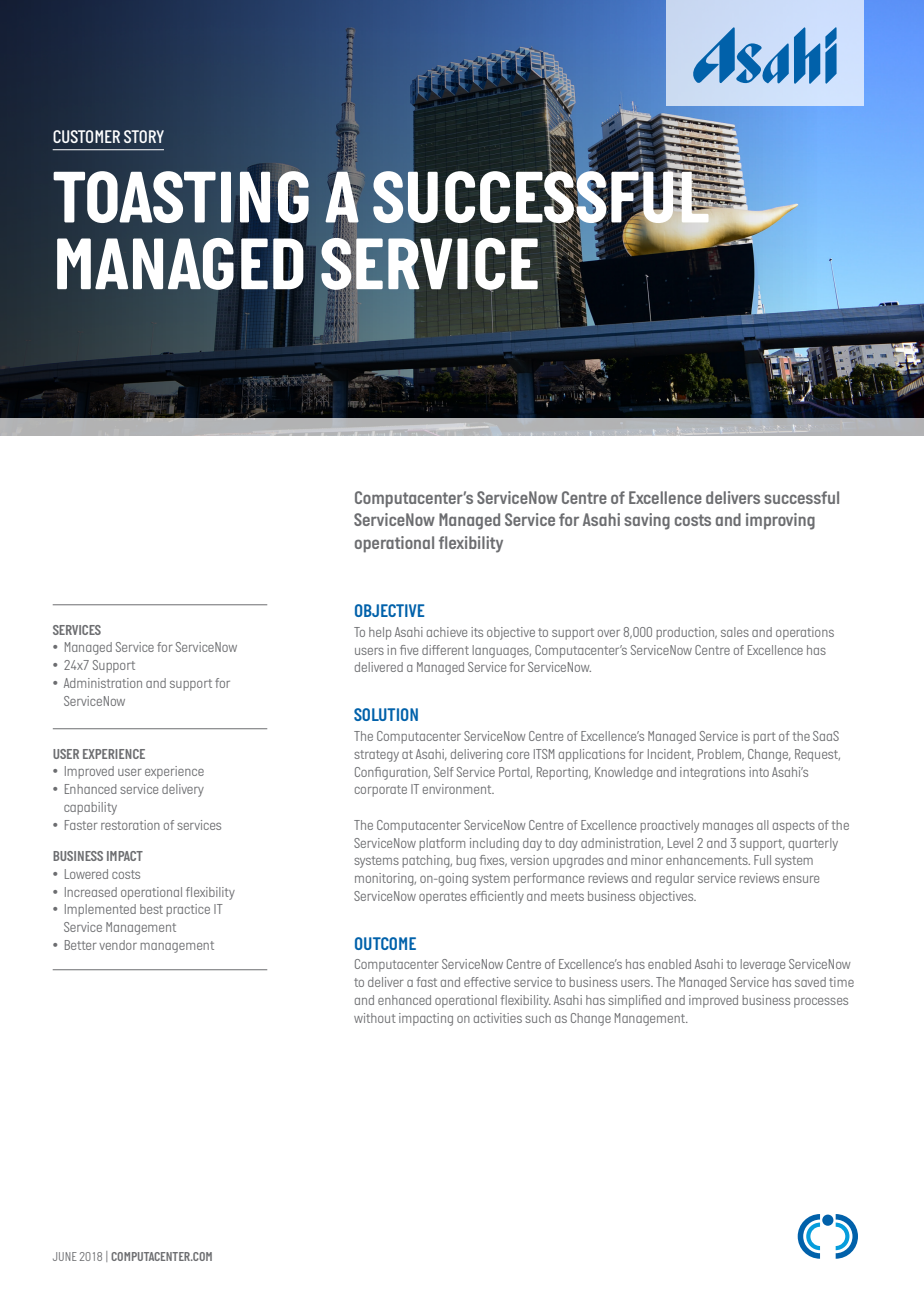  What do you see at coordinates (487, 982) in the screenshot?
I see `effective` at bounding box center [487, 982].
